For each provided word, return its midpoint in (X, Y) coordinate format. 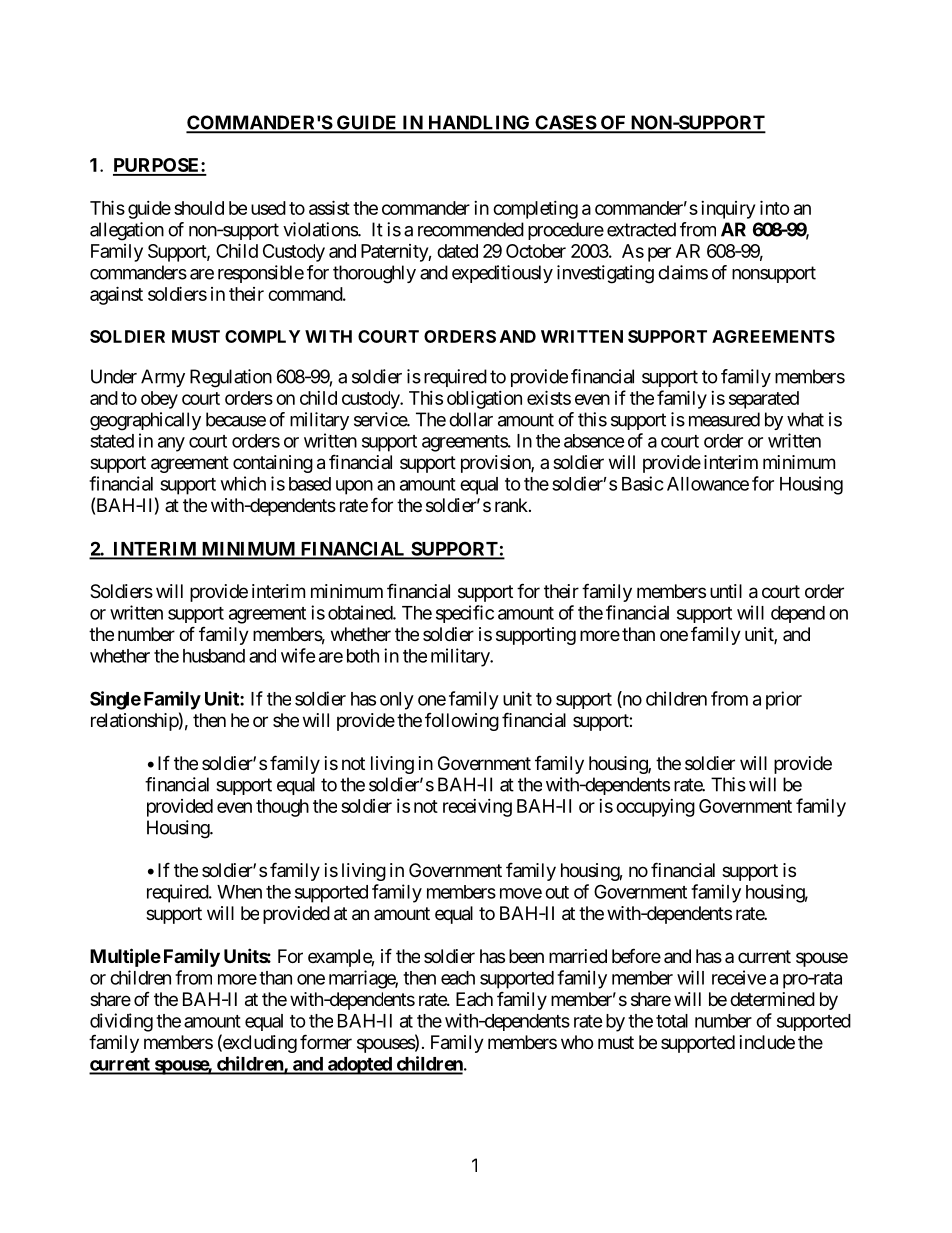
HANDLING (479, 123)
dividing (121, 1022)
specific (465, 614)
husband (214, 656)
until (726, 591)
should (199, 208)
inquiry (728, 210)
